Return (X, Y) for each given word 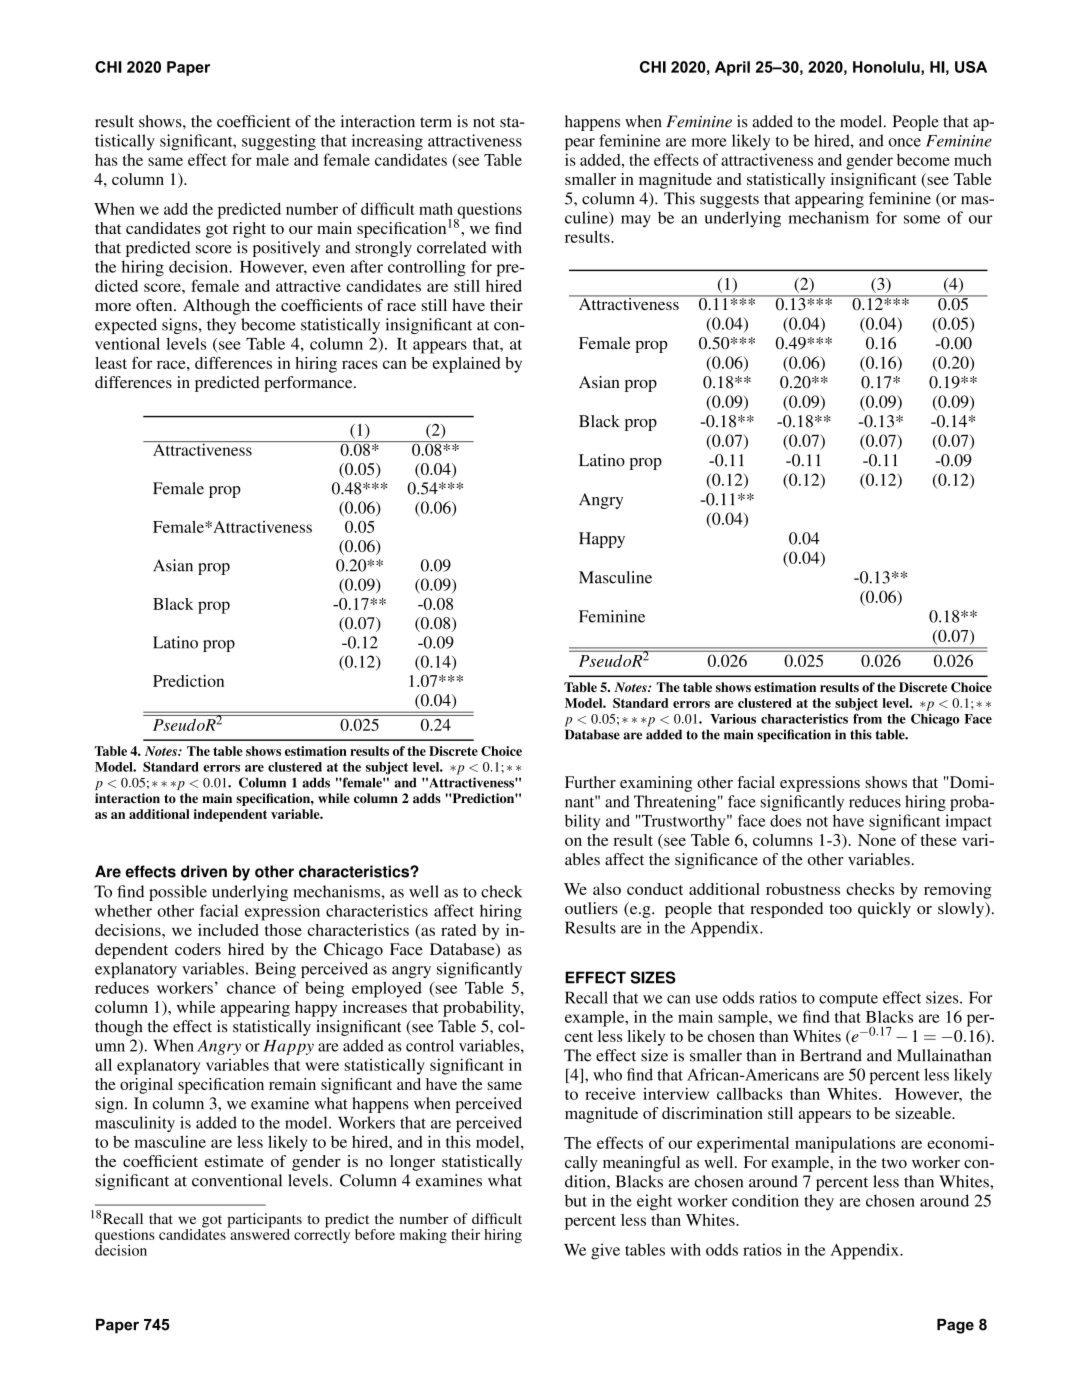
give (605, 1251)
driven (204, 871)
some (922, 219)
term (436, 122)
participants (264, 1221)
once (904, 142)
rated (458, 930)
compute (848, 1000)
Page (955, 1326)
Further (590, 782)
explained (466, 365)
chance (251, 988)
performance (309, 384)
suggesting (279, 142)
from (867, 718)
